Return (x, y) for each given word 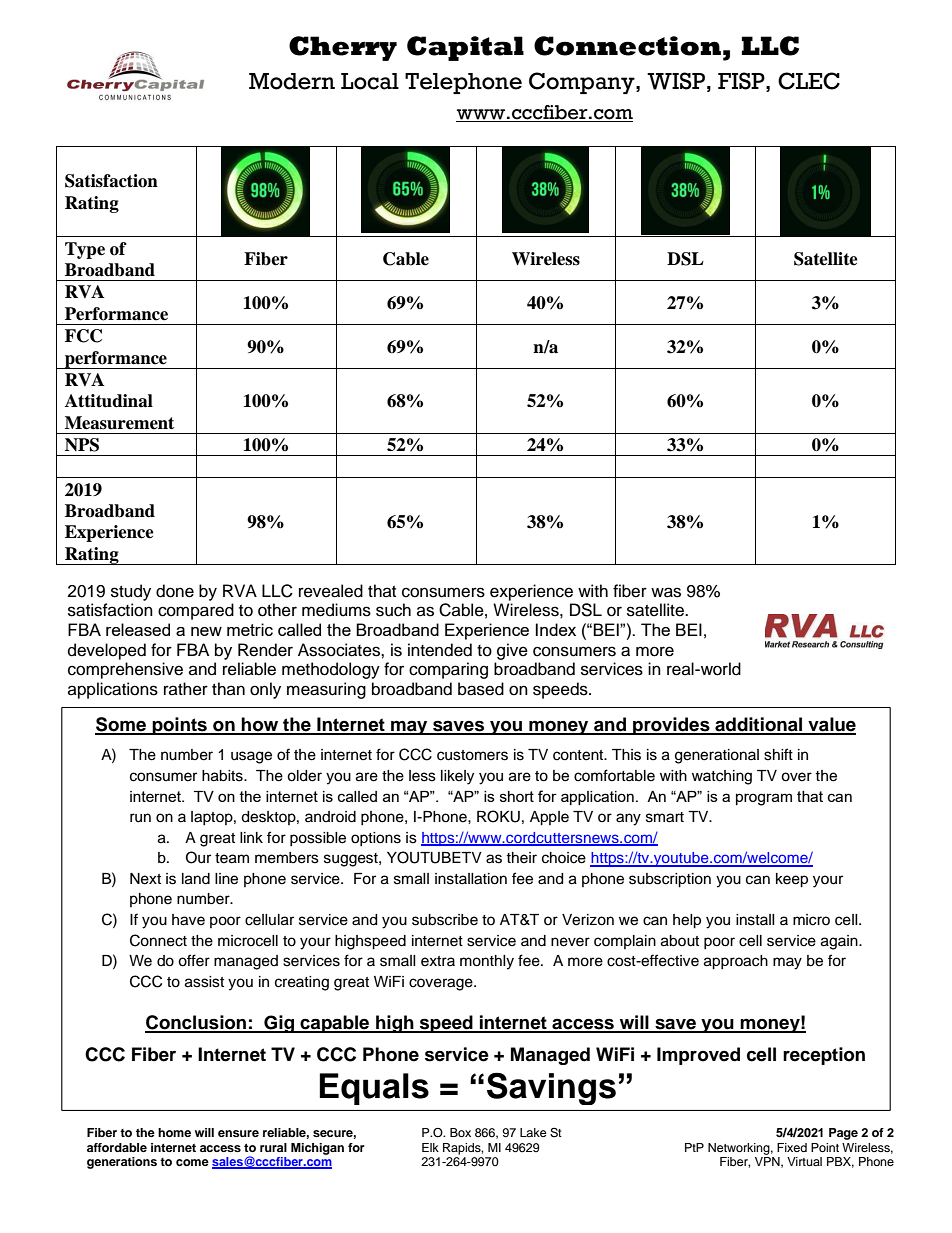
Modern (292, 81)
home (174, 1132)
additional (759, 725)
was (666, 592)
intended (440, 650)
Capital (465, 48)
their (521, 858)
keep (792, 880)
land (196, 879)
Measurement (119, 423)
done (175, 591)
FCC (83, 336)
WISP (676, 81)
